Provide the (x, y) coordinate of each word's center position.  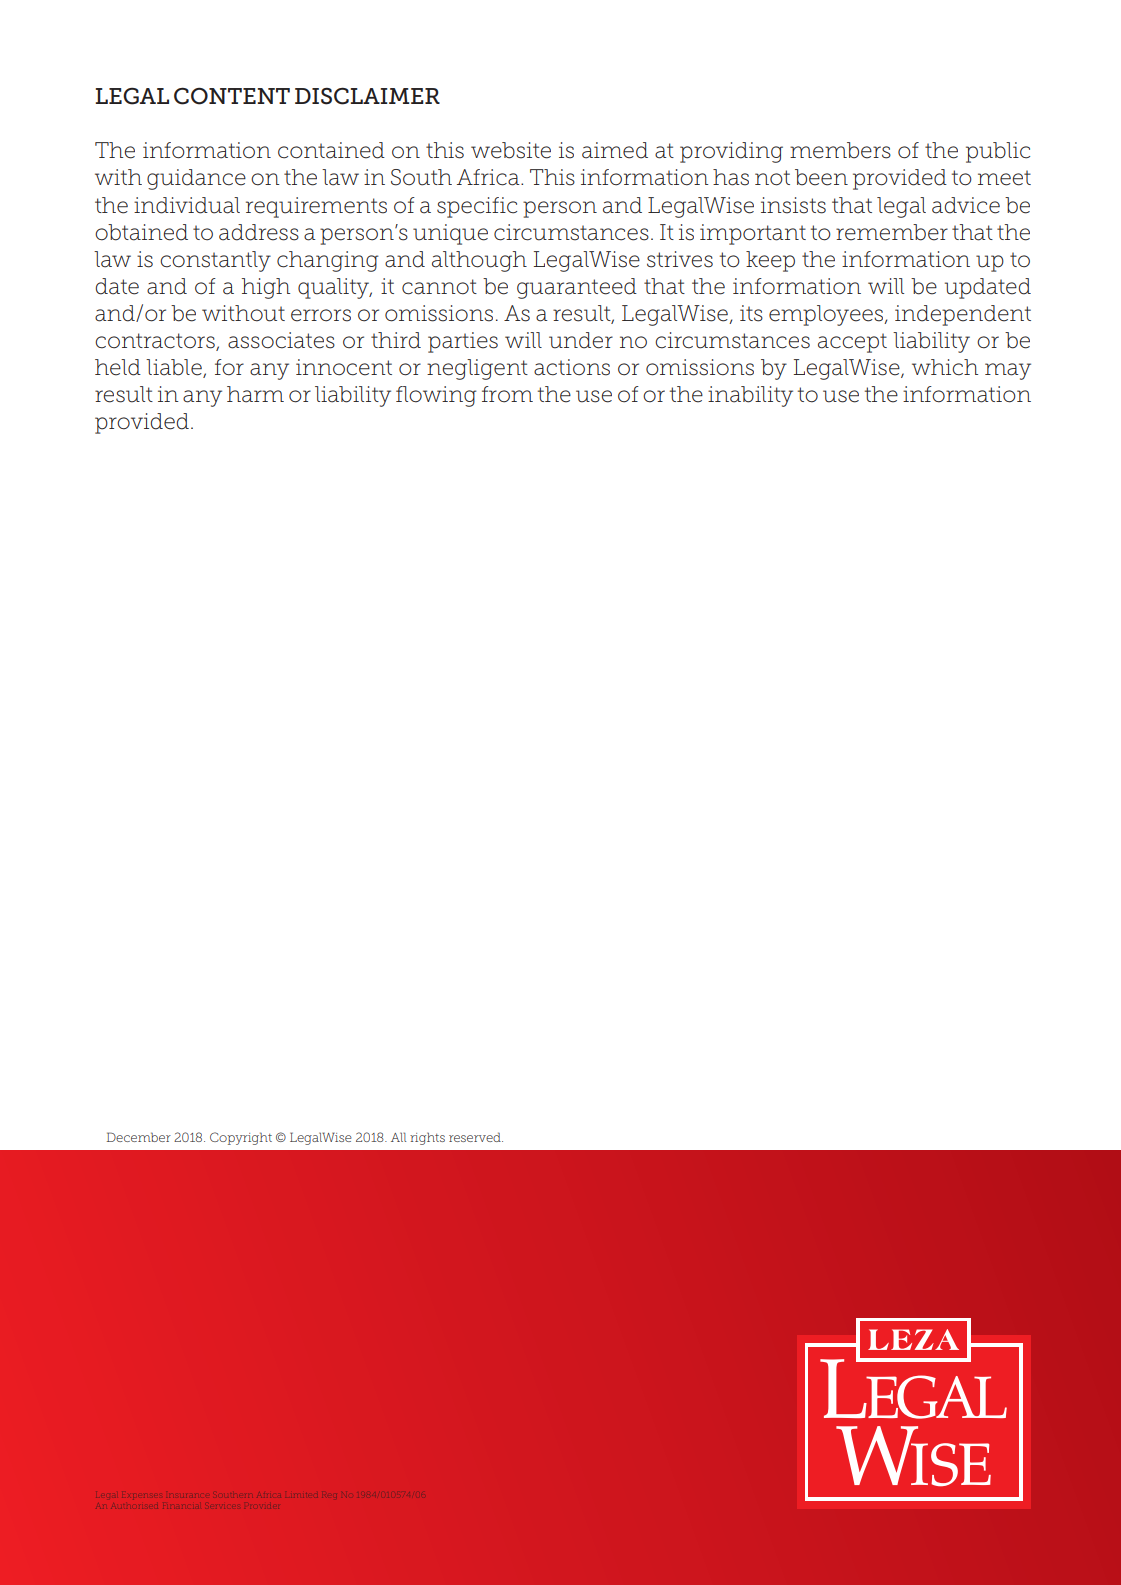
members (840, 150)
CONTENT (232, 96)
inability (750, 396)
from (507, 394)
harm (255, 394)
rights (427, 1138)
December (139, 1137)
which (945, 367)
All (398, 1137)
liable (175, 368)
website (511, 150)
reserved (476, 1137)
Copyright (241, 1138)
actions (572, 367)
